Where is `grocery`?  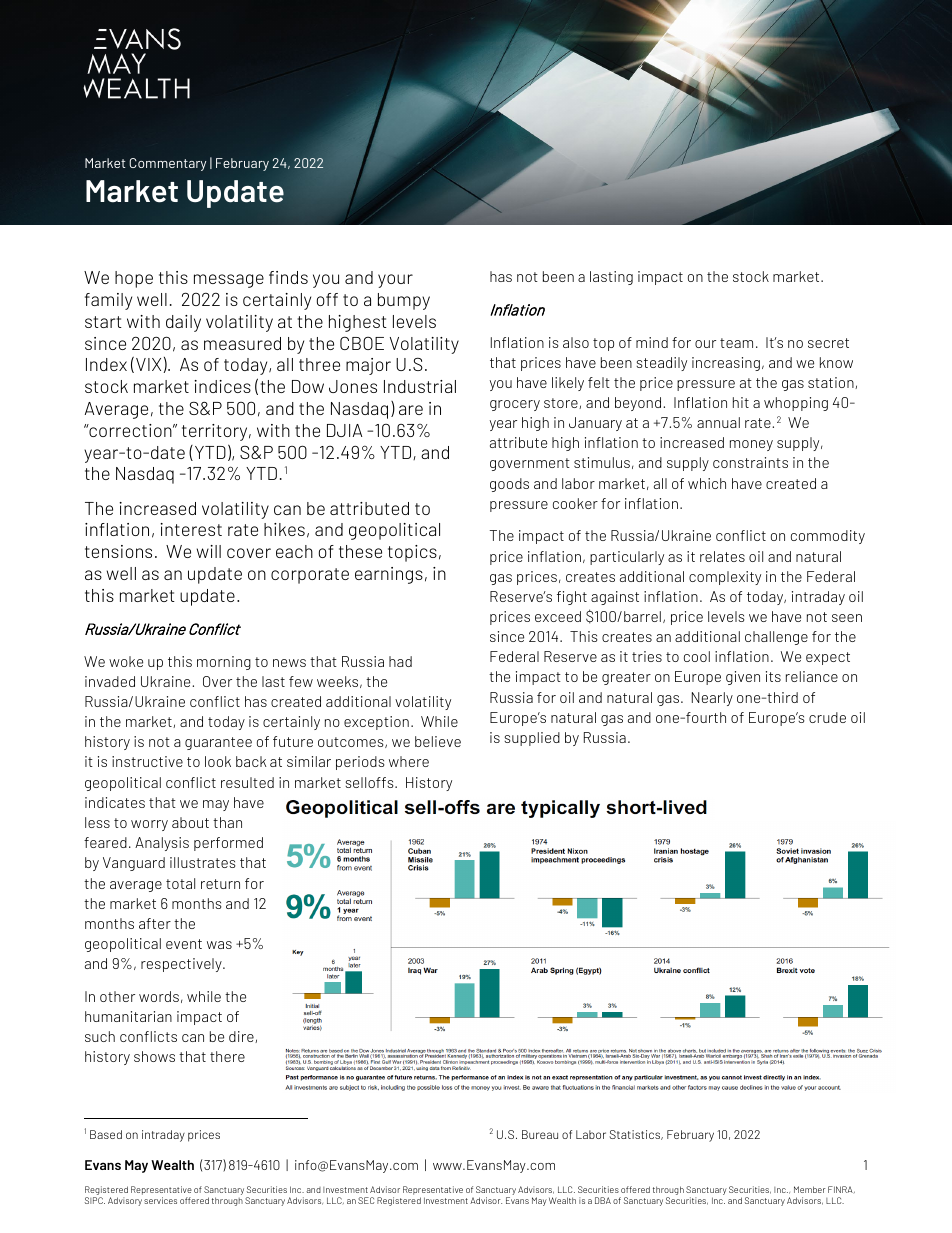 grocery is located at coordinates (515, 405).
